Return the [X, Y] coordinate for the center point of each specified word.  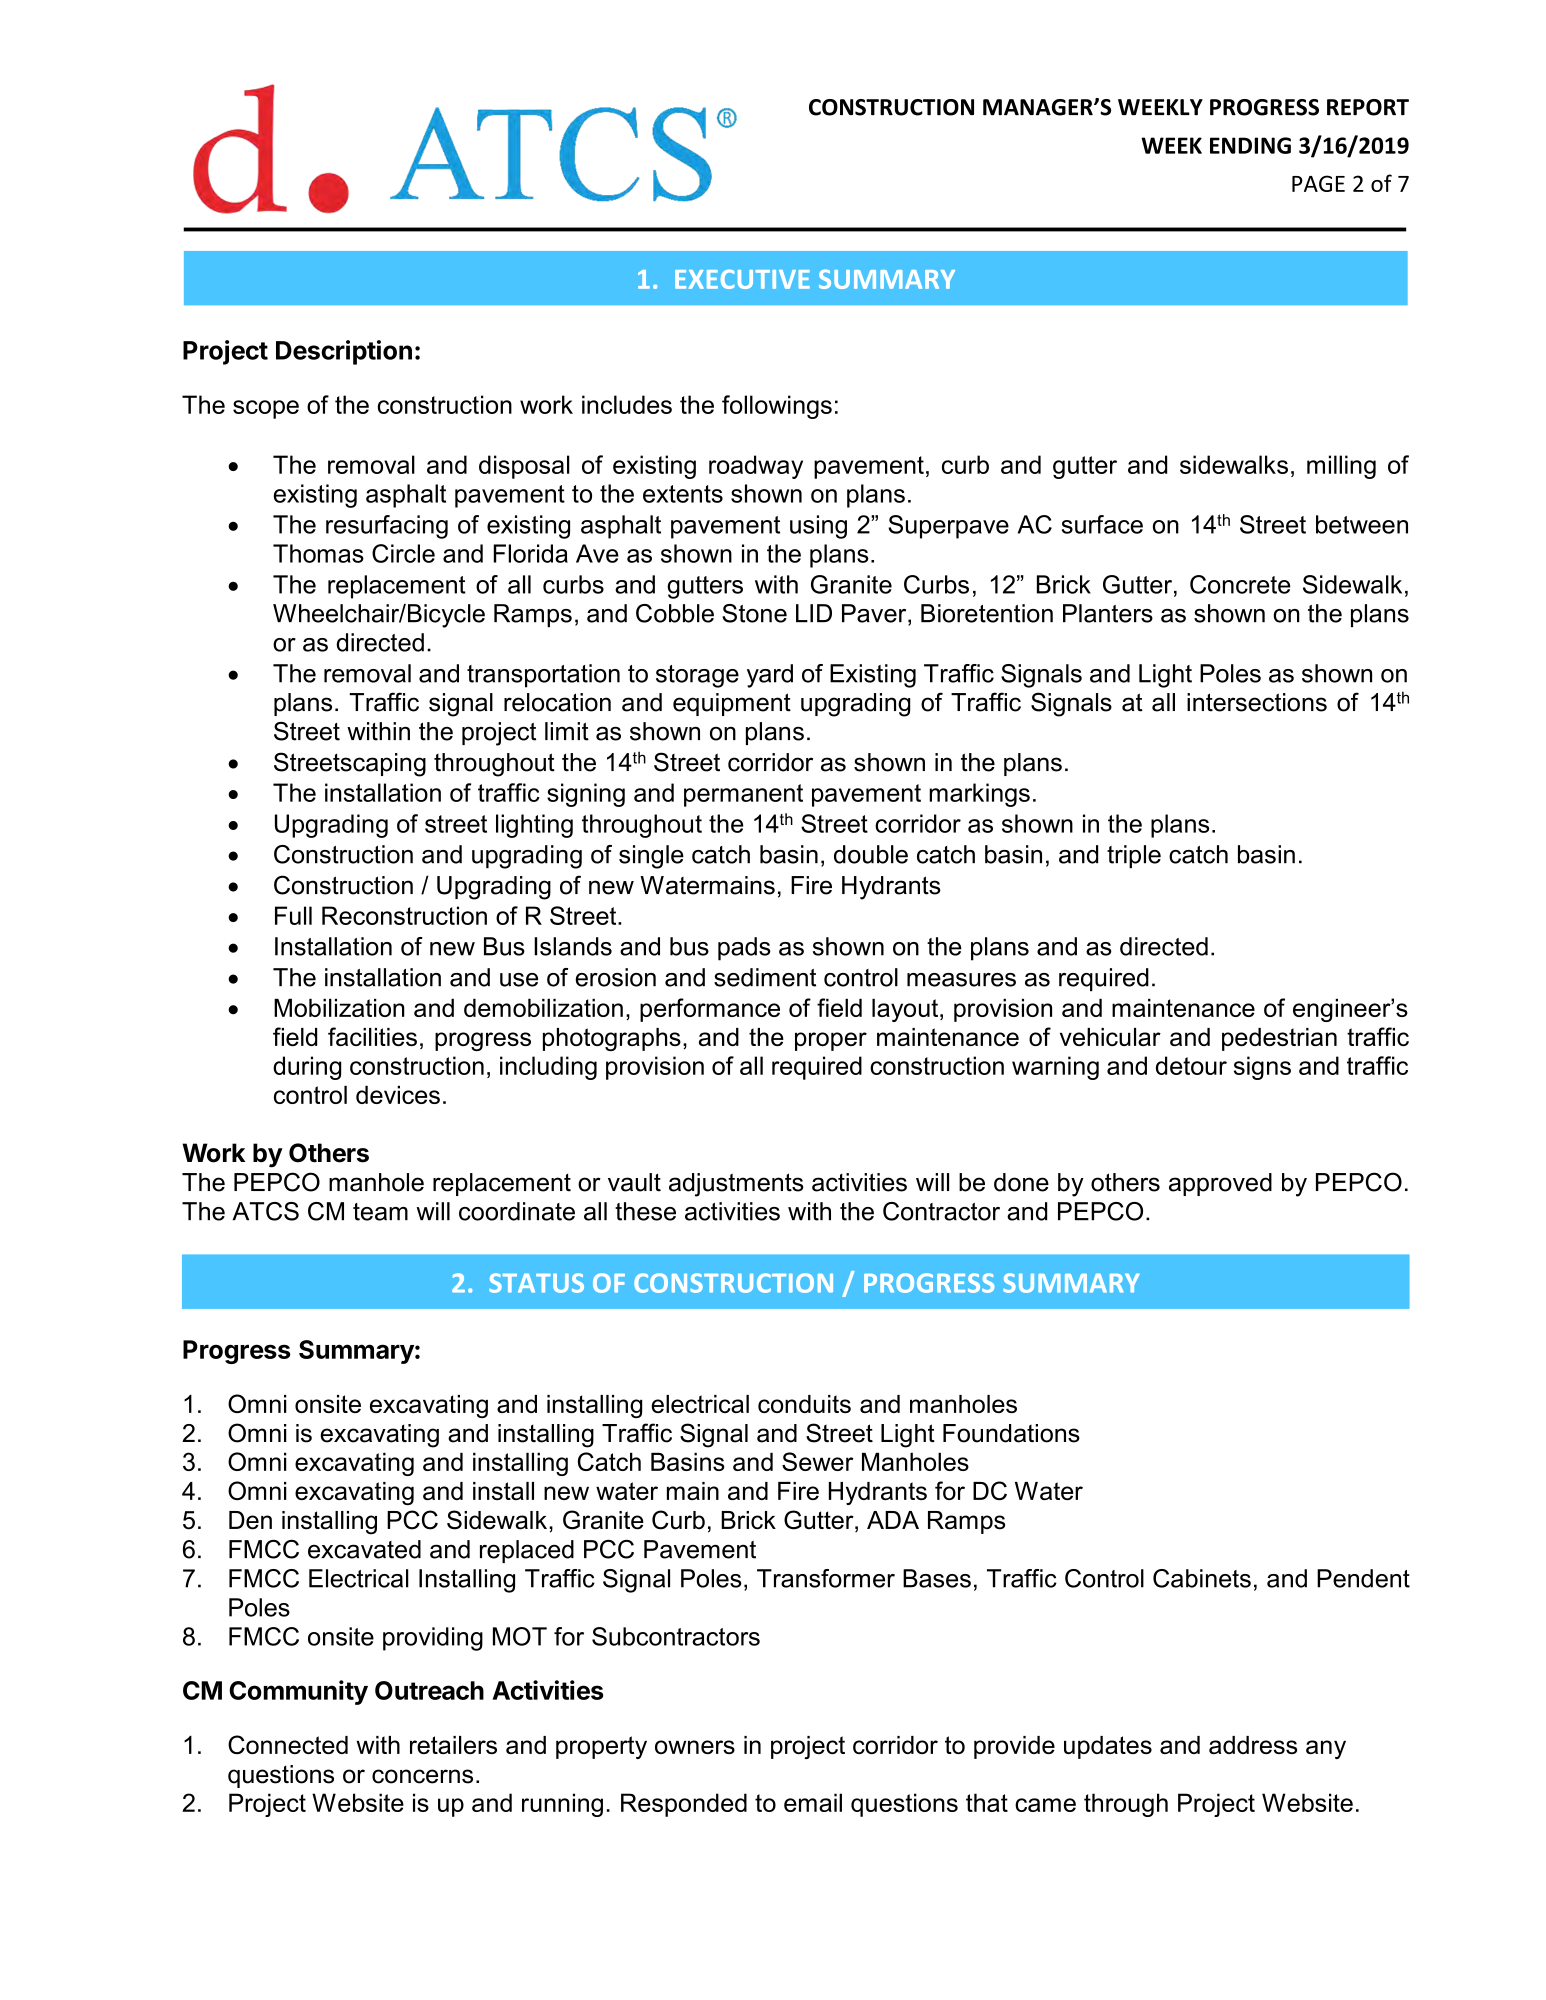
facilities [372, 1036]
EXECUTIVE [742, 279]
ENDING [1250, 145]
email [813, 1802]
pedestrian [1279, 1039]
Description [344, 352]
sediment [765, 977]
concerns [422, 1776]
